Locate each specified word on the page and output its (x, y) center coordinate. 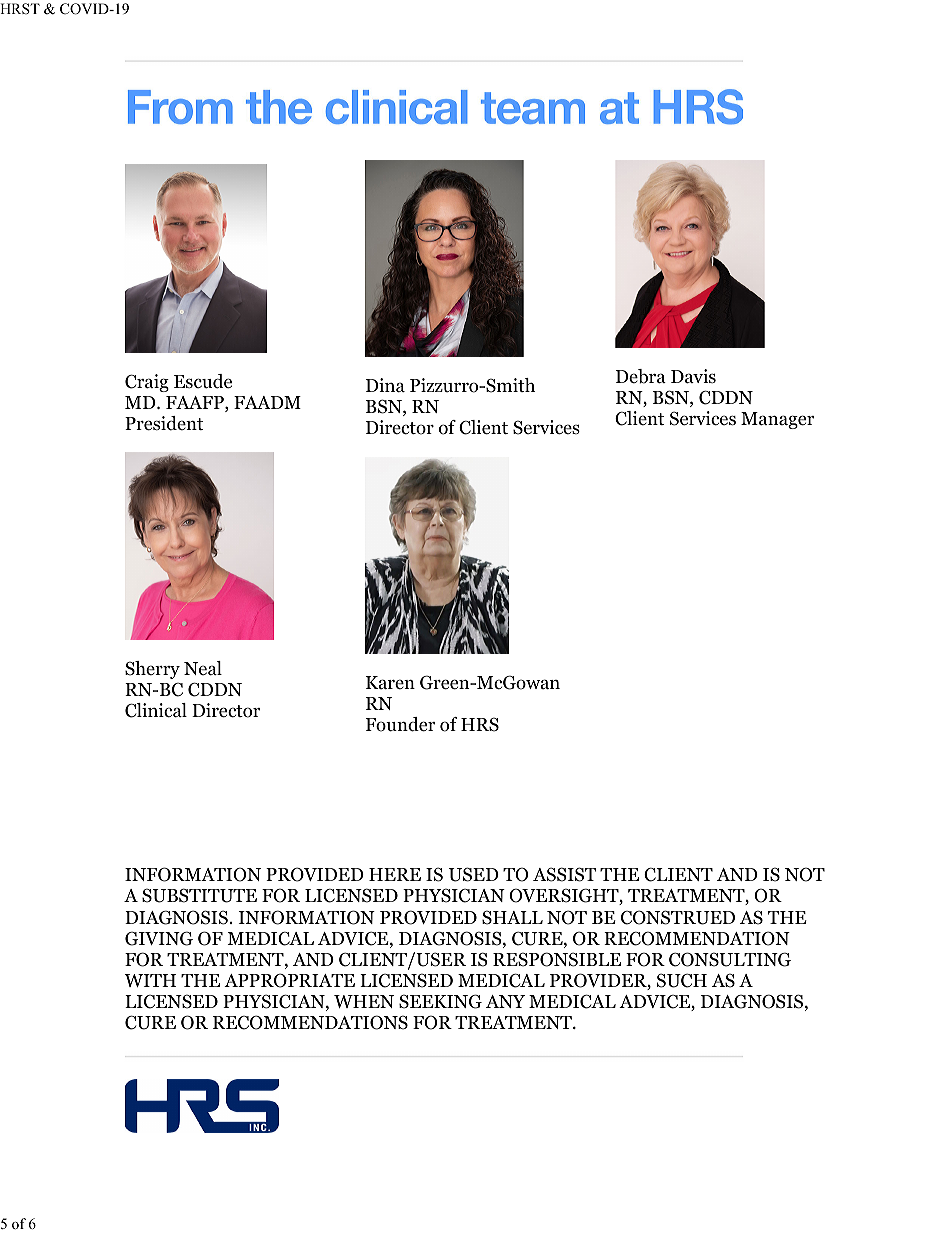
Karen (390, 683)
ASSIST (564, 874)
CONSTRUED (678, 917)
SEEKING (440, 1001)
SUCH (682, 980)
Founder (400, 724)
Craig (147, 383)
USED (474, 874)
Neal (203, 668)
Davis (693, 376)
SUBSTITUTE (199, 895)
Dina (385, 385)
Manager (777, 420)
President (164, 423)
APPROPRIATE (289, 980)
